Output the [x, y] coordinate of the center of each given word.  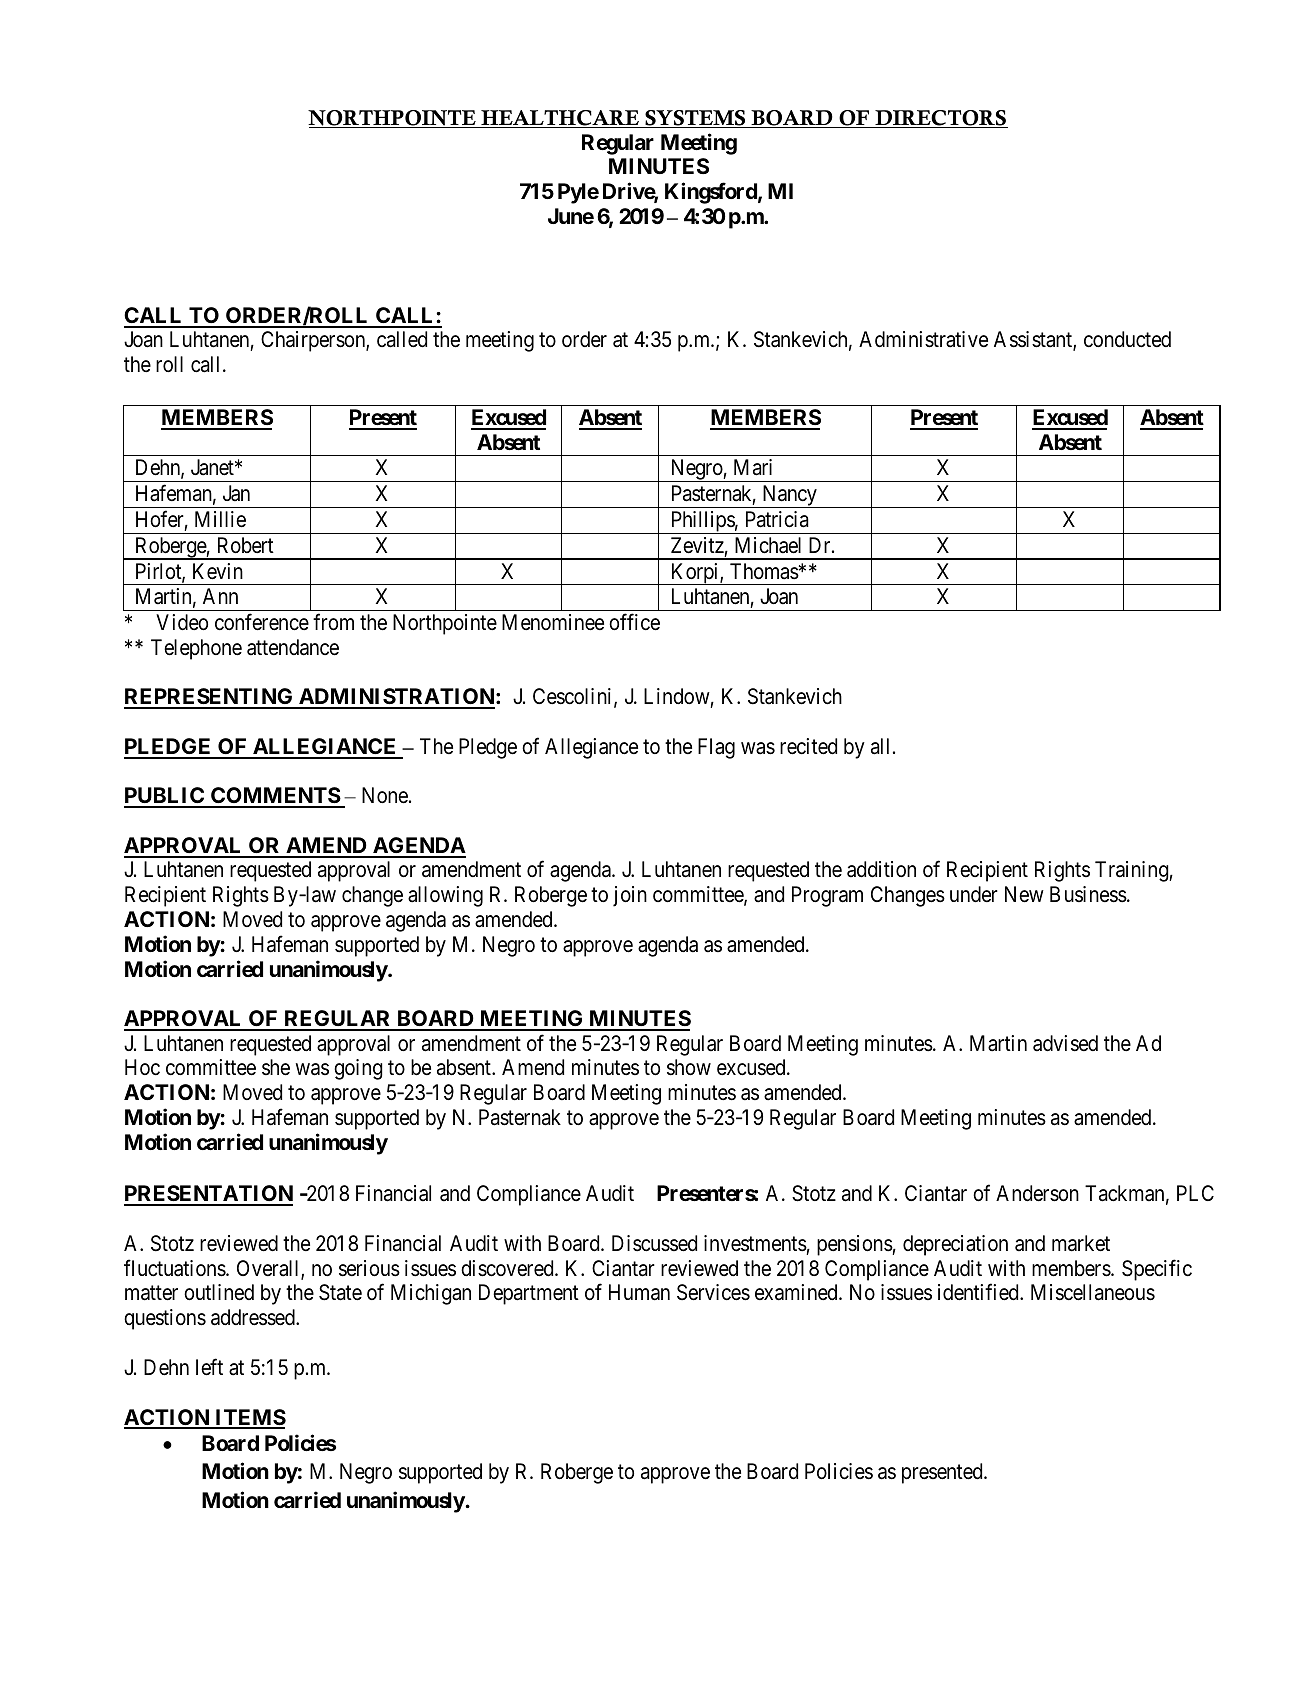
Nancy [789, 496]
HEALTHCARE [560, 119]
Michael [768, 545]
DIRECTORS [940, 119]
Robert [246, 545]
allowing [445, 896]
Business [1088, 894]
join [630, 896]
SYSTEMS [695, 119]
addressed [254, 1317]
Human [639, 1292]
